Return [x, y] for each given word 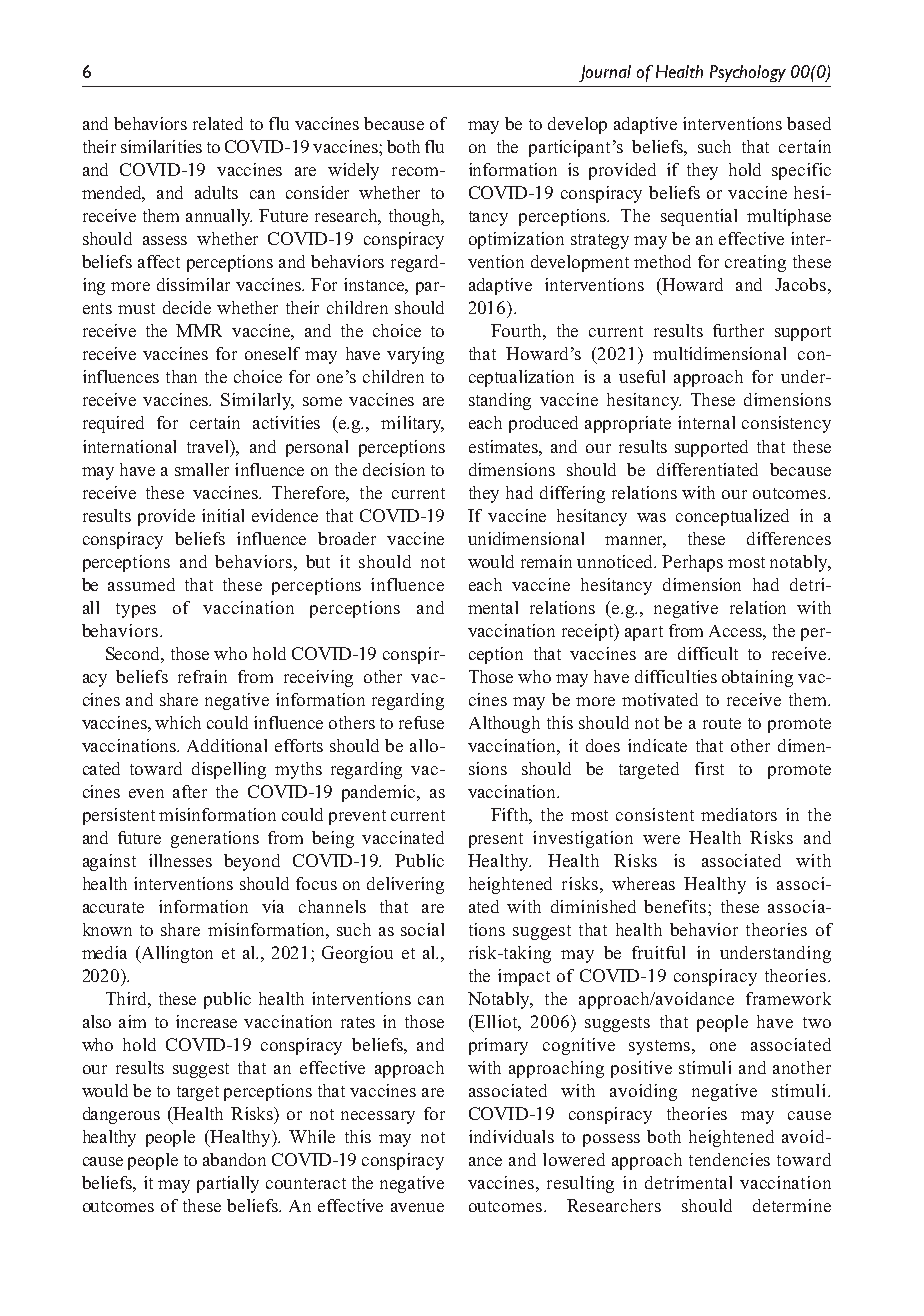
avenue [417, 1207]
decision [394, 469]
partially [228, 1184]
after [190, 791]
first [709, 768]
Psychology [748, 73]
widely [353, 171]
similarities [161, 146]
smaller [202, 469]
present [496, 840]
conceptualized [732, 517]
